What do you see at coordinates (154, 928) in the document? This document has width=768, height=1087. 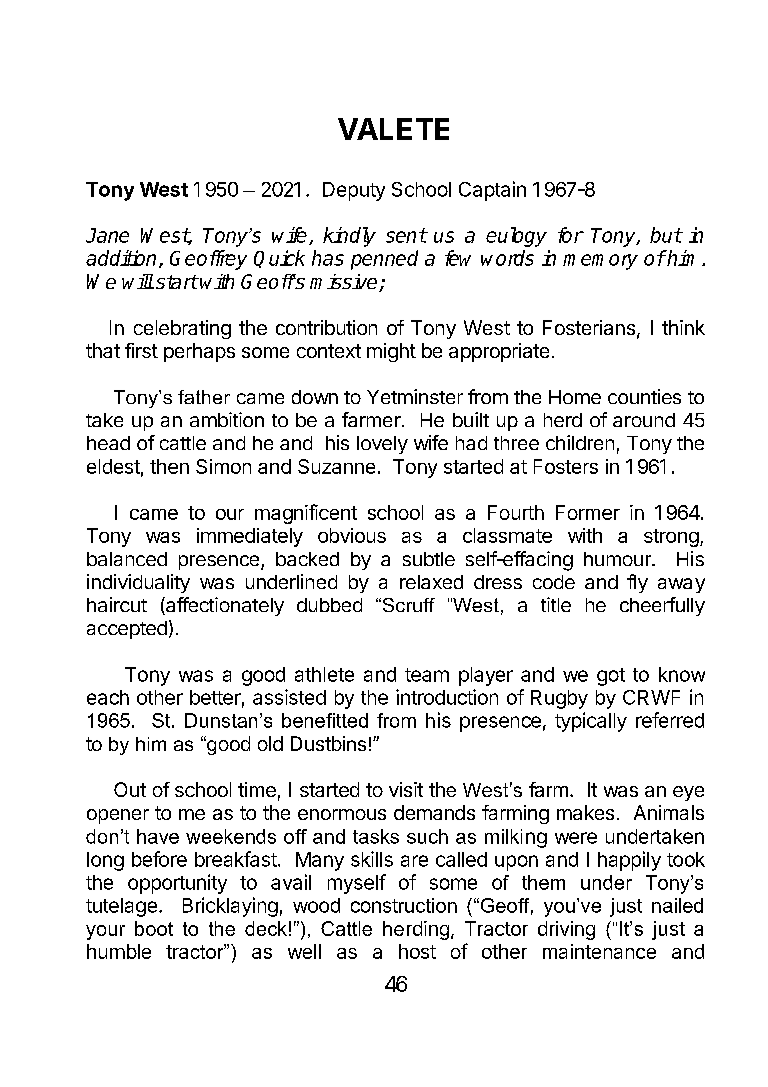 I see `boot` at bounding box center [154, 928].
